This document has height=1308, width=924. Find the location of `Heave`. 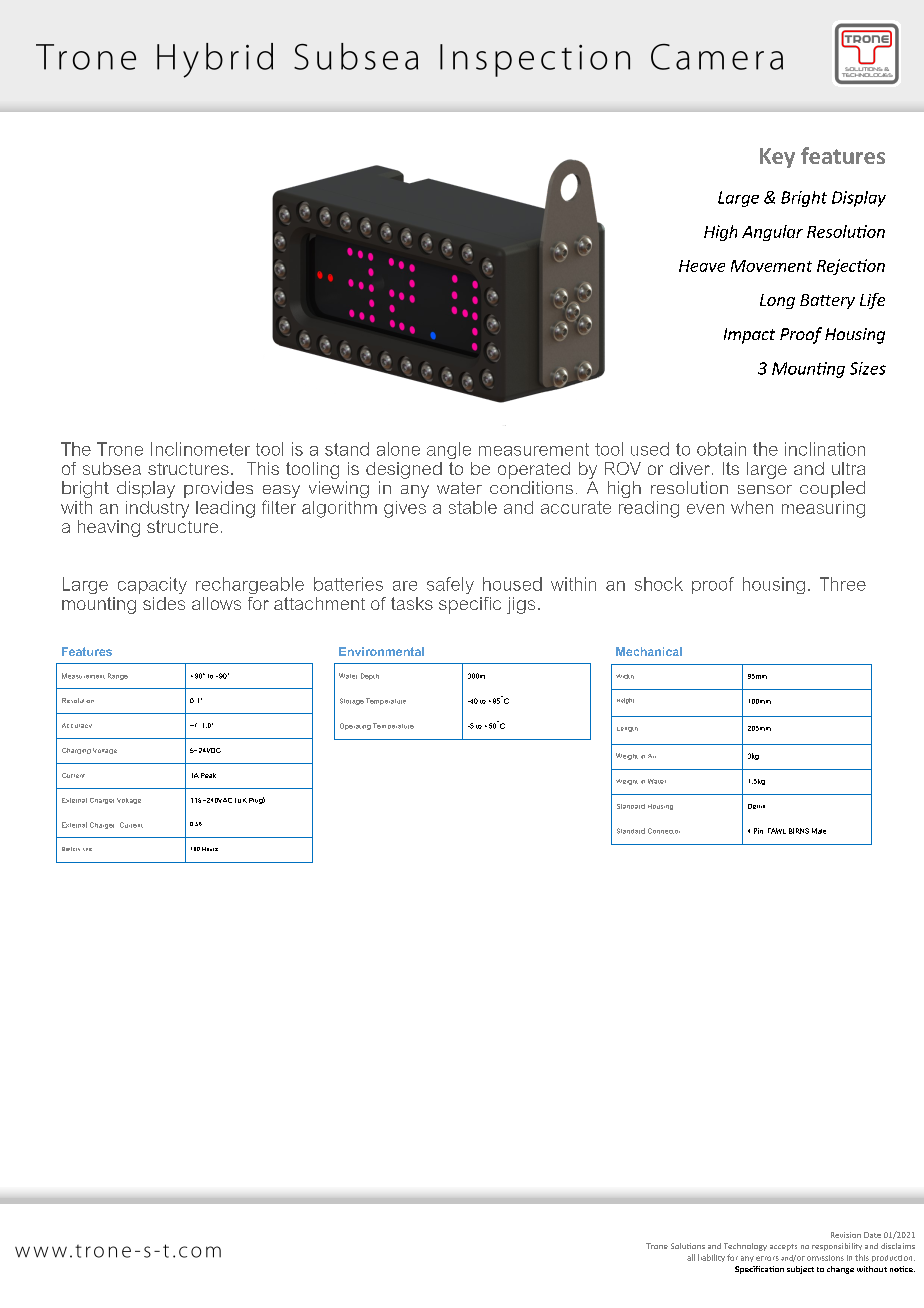

Heave is located at coordinates (702, 266).
